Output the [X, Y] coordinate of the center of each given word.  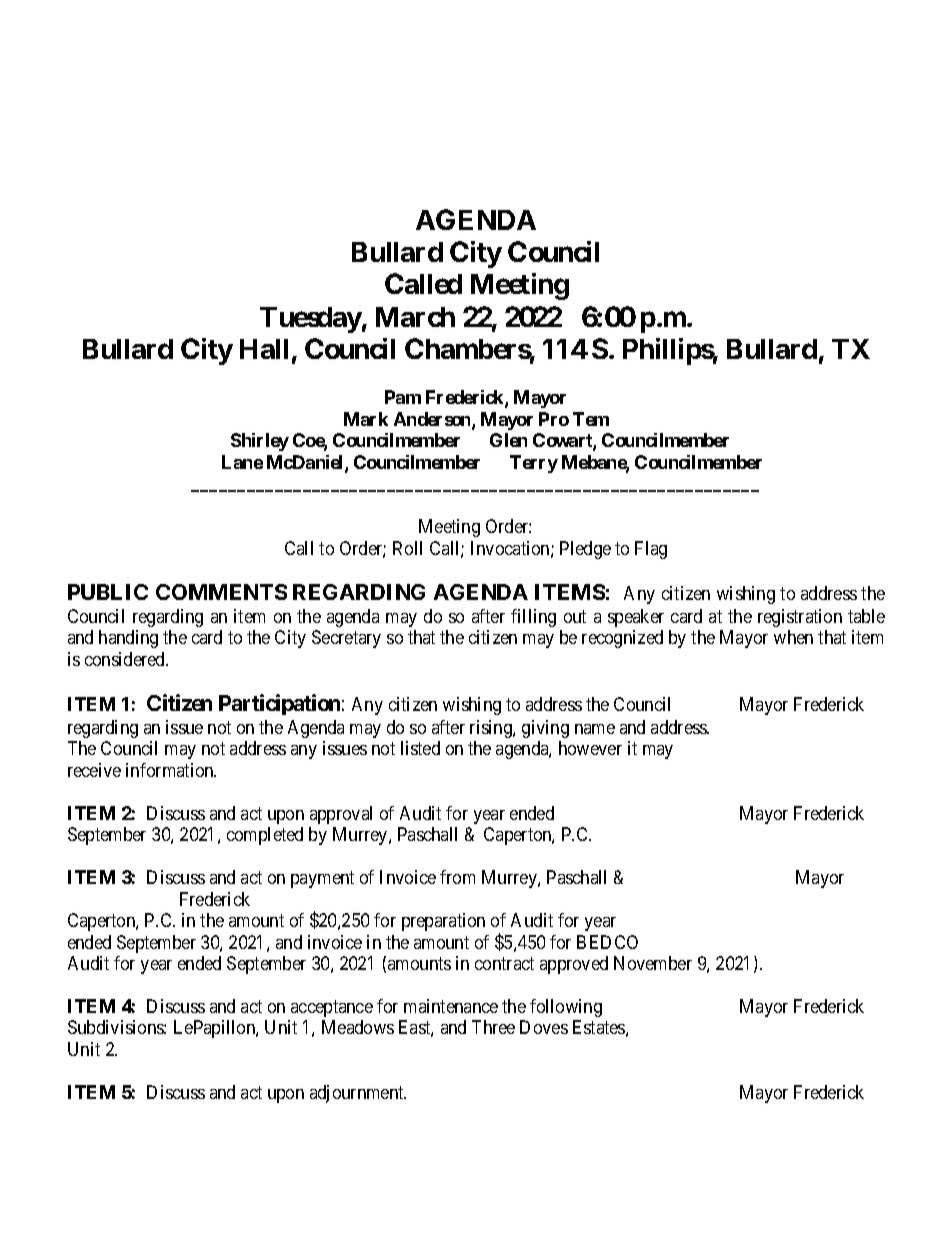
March [415, 317]
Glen [508, 440]
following [566, 1008]
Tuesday [311, 320]
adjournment [358, 1094]
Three [493, 1027]
